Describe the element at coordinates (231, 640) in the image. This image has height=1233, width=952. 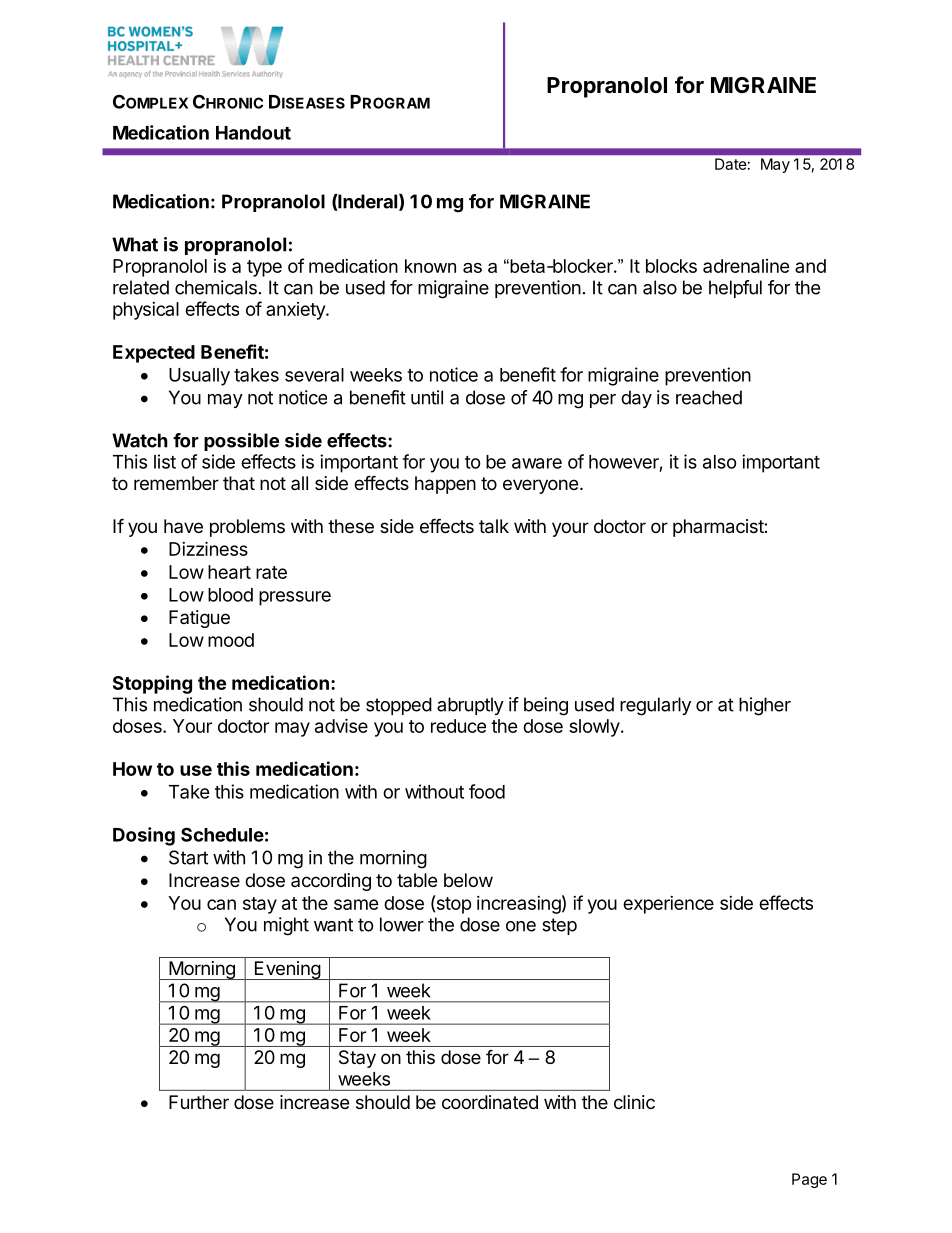
I see `mood` at that location.
